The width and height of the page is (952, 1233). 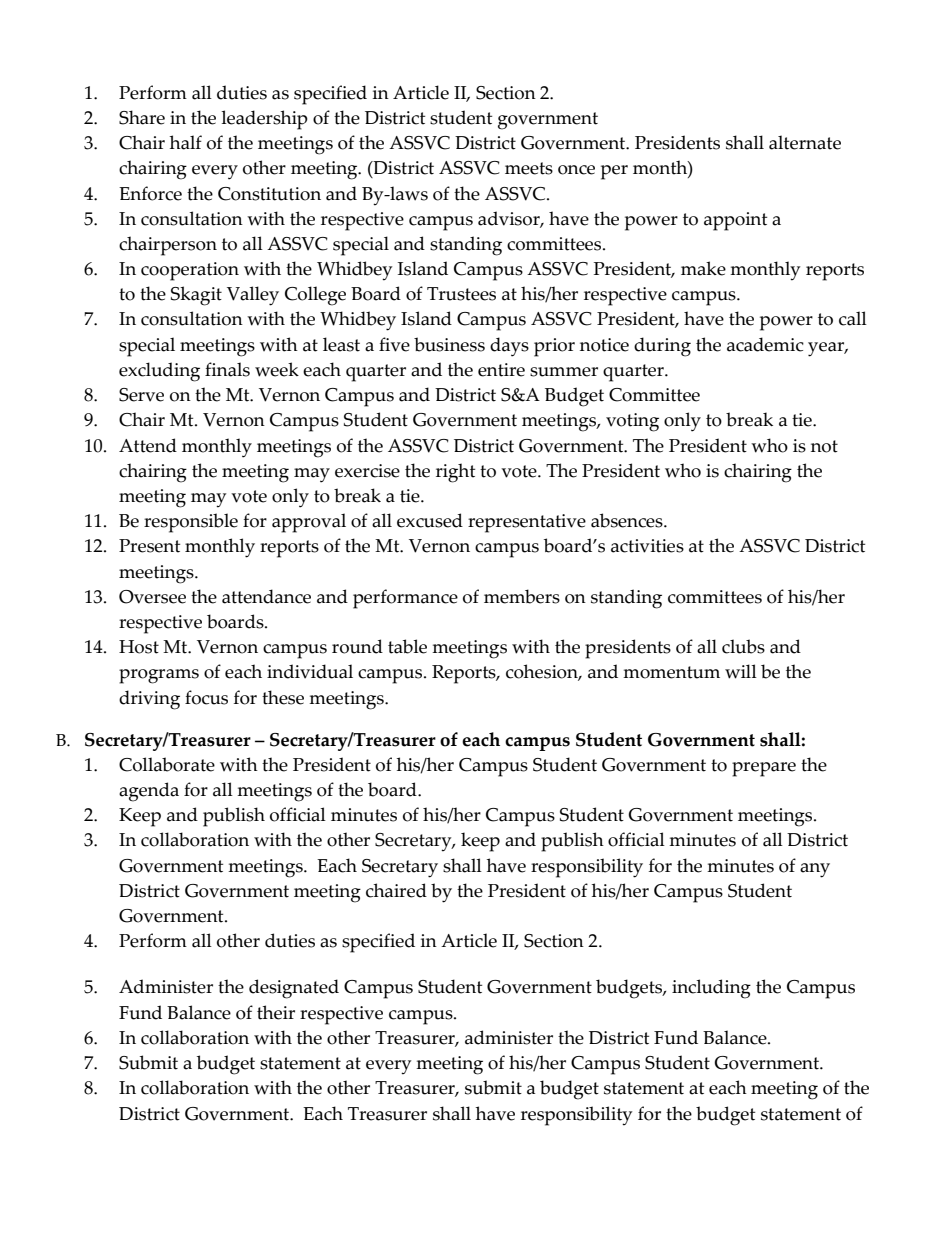 What do you see at coordinates (149, 792) in the page?
I see `agenda` at bounding box center [149, 792].
